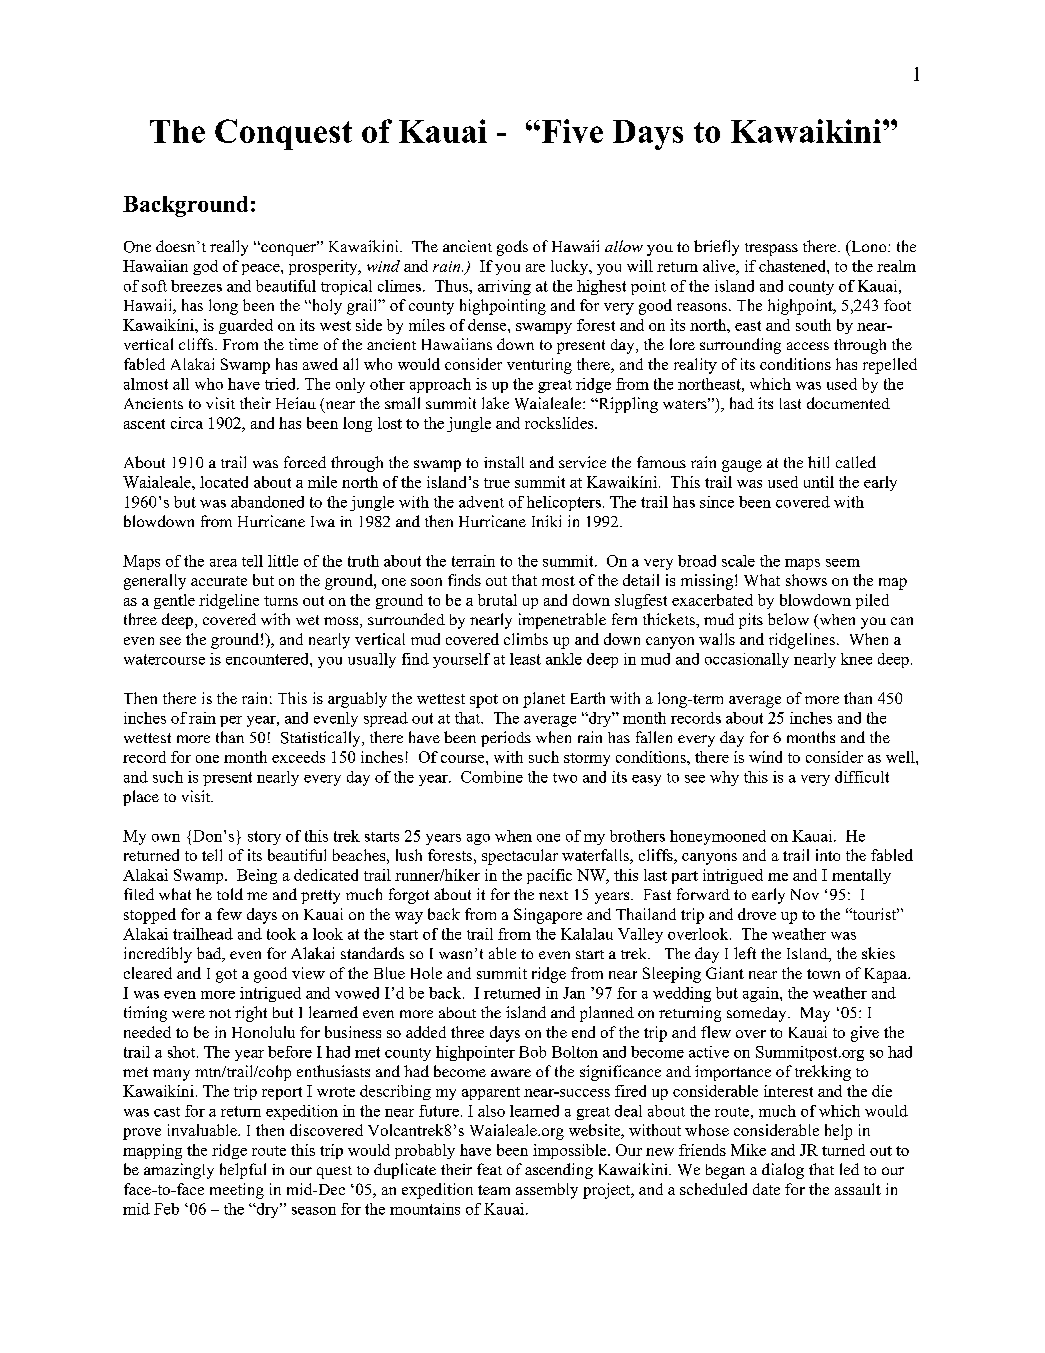  What do you see at coordinates (497, 483) in the page?
I see `true` at bounding box center [497, 483].
